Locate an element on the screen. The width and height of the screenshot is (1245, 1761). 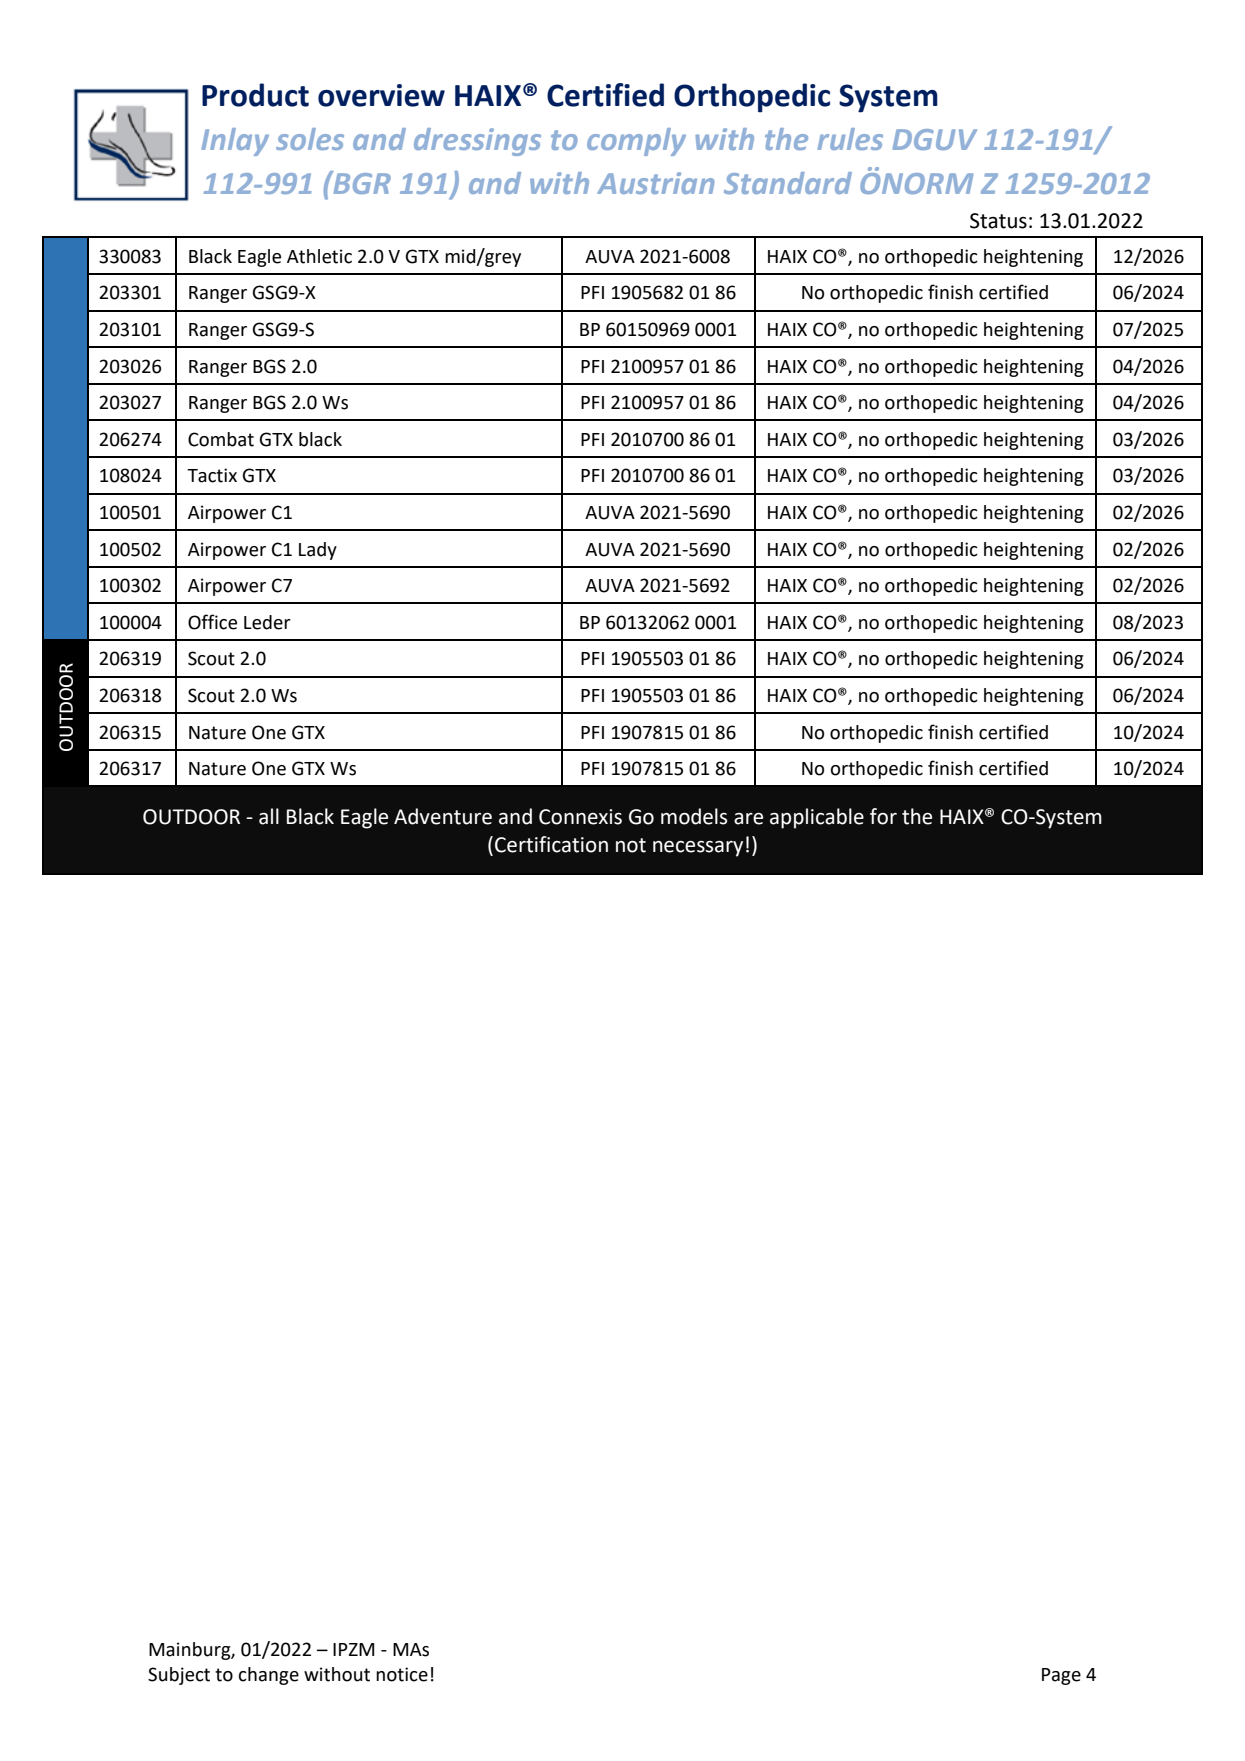
Certification is located at coordinates (551, 844).
